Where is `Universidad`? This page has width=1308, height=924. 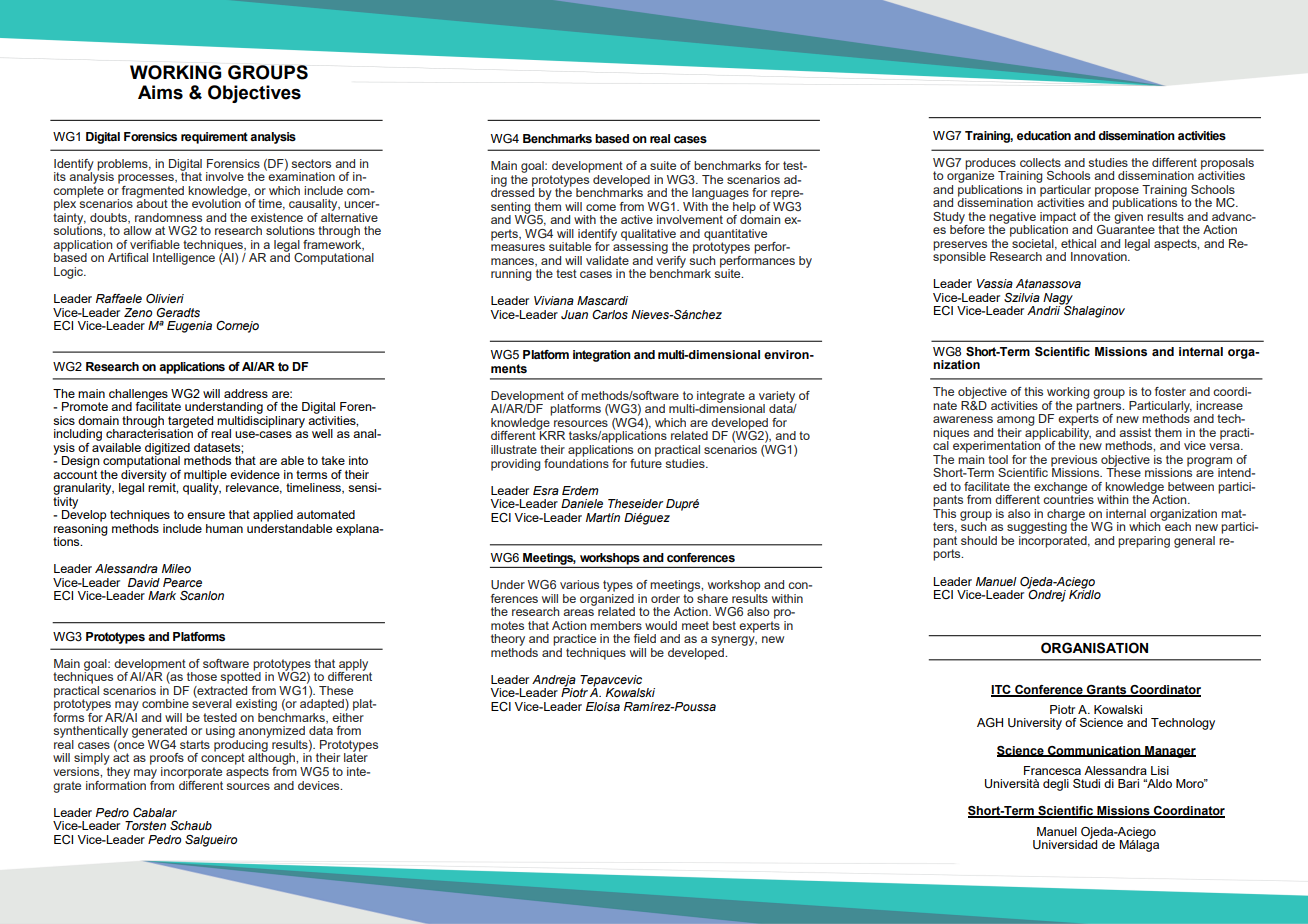
Universidad is located at coordinates (1065, 843).
